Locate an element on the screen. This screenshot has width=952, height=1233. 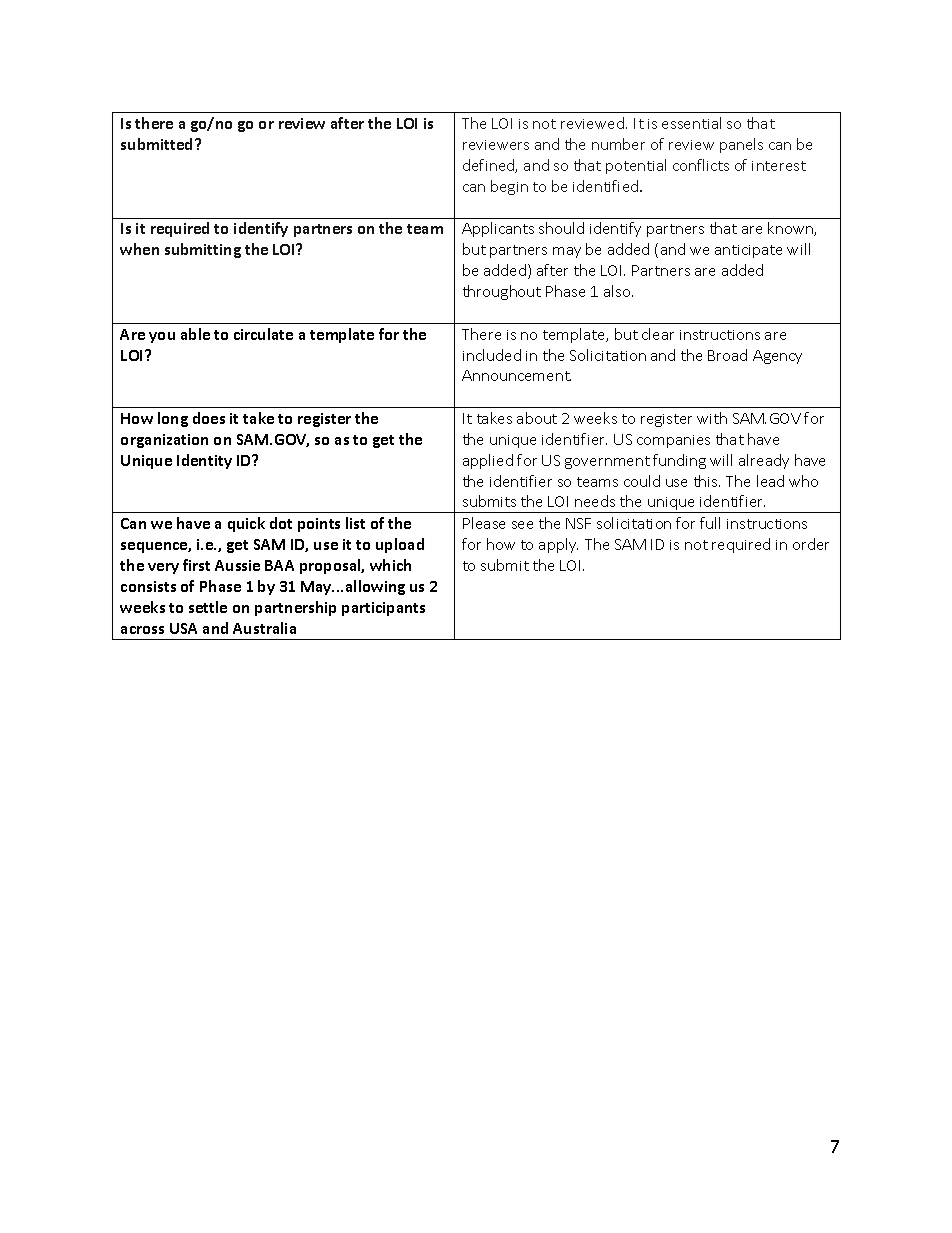
participants is located at coordinates (383, 609).
